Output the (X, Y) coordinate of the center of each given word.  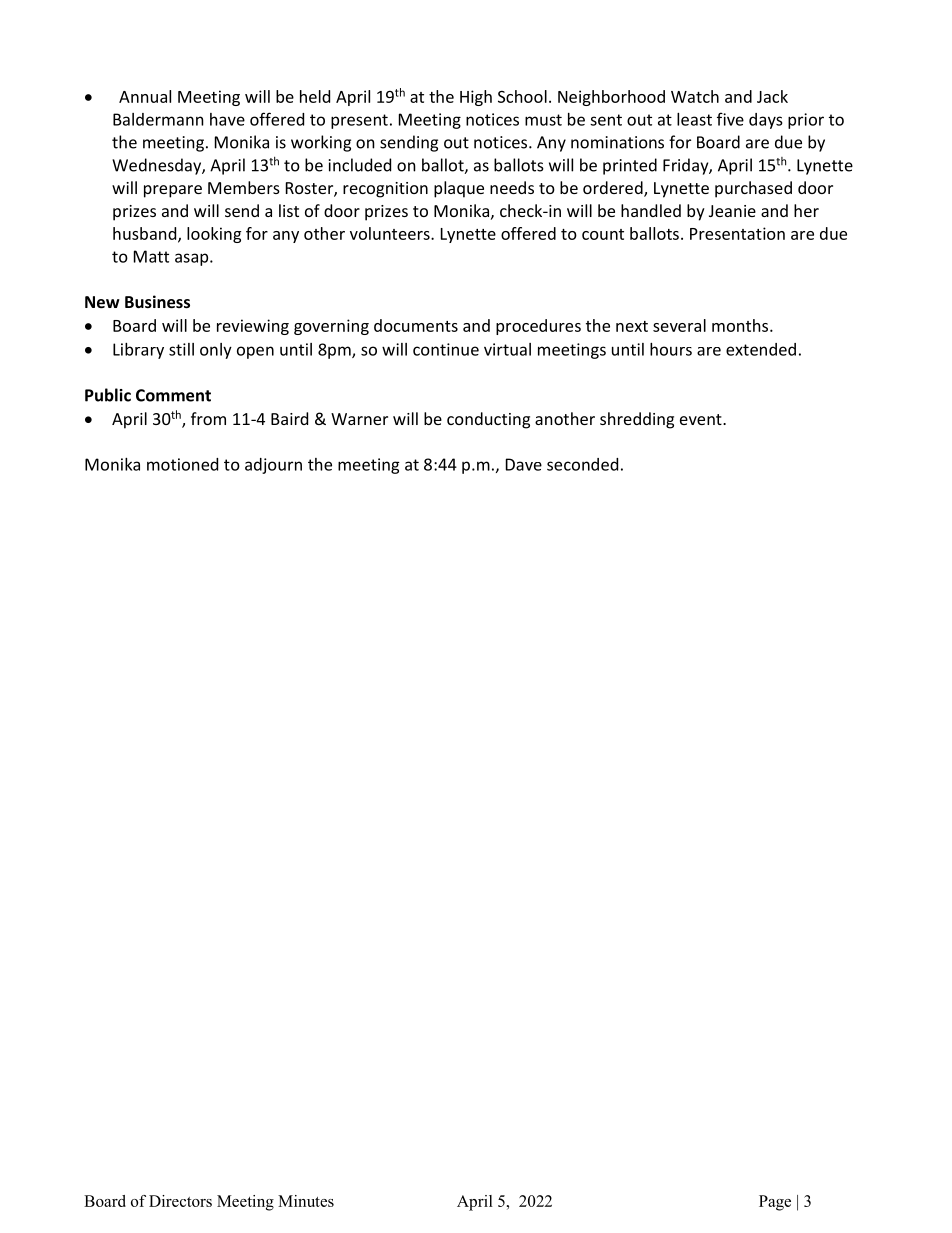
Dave (524, 464)
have (227, 119)
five (730, 119)
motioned (182, 464)
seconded (582, 464)
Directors (180, 1201)
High (476, 98)
